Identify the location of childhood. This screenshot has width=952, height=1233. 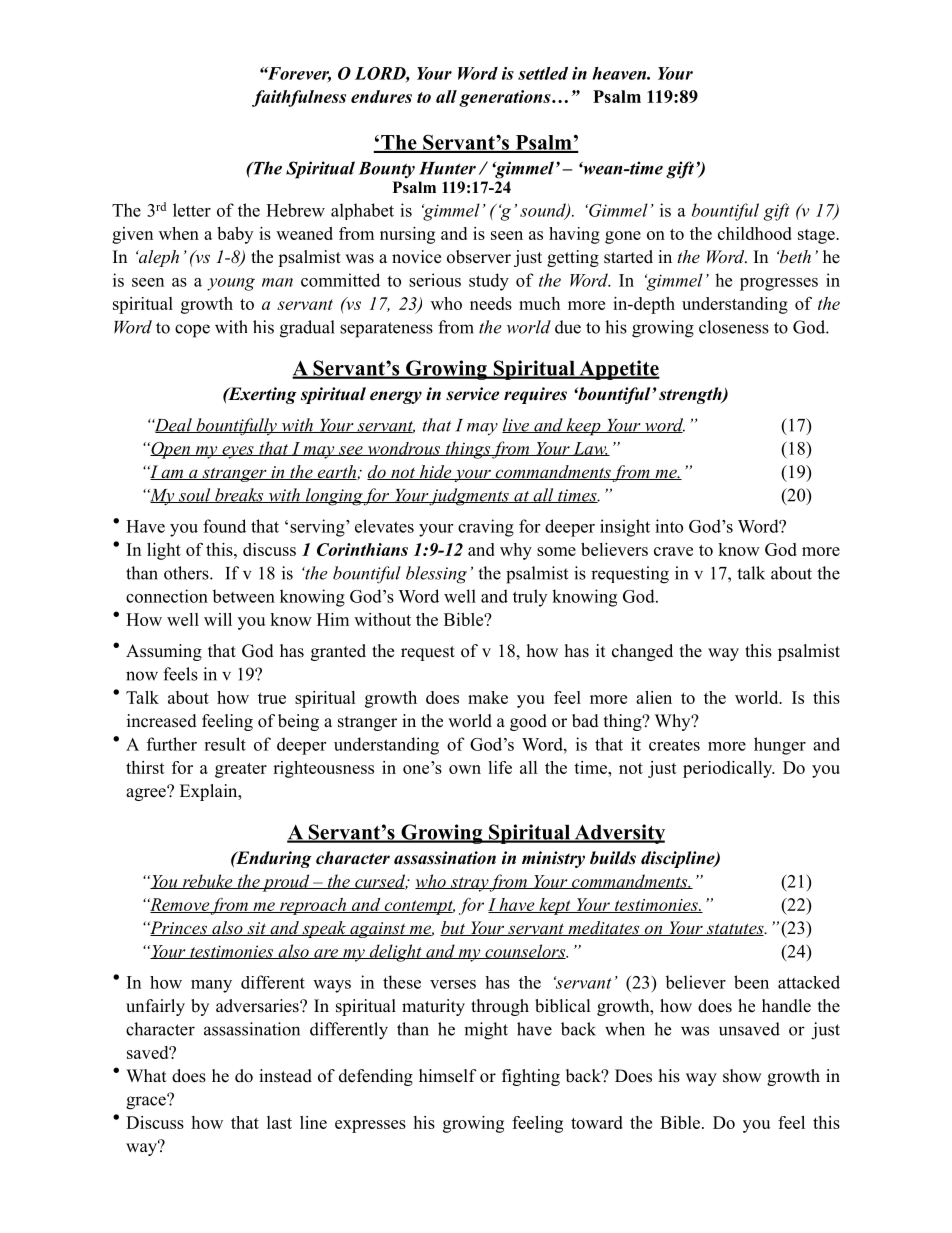
(755, 233).
